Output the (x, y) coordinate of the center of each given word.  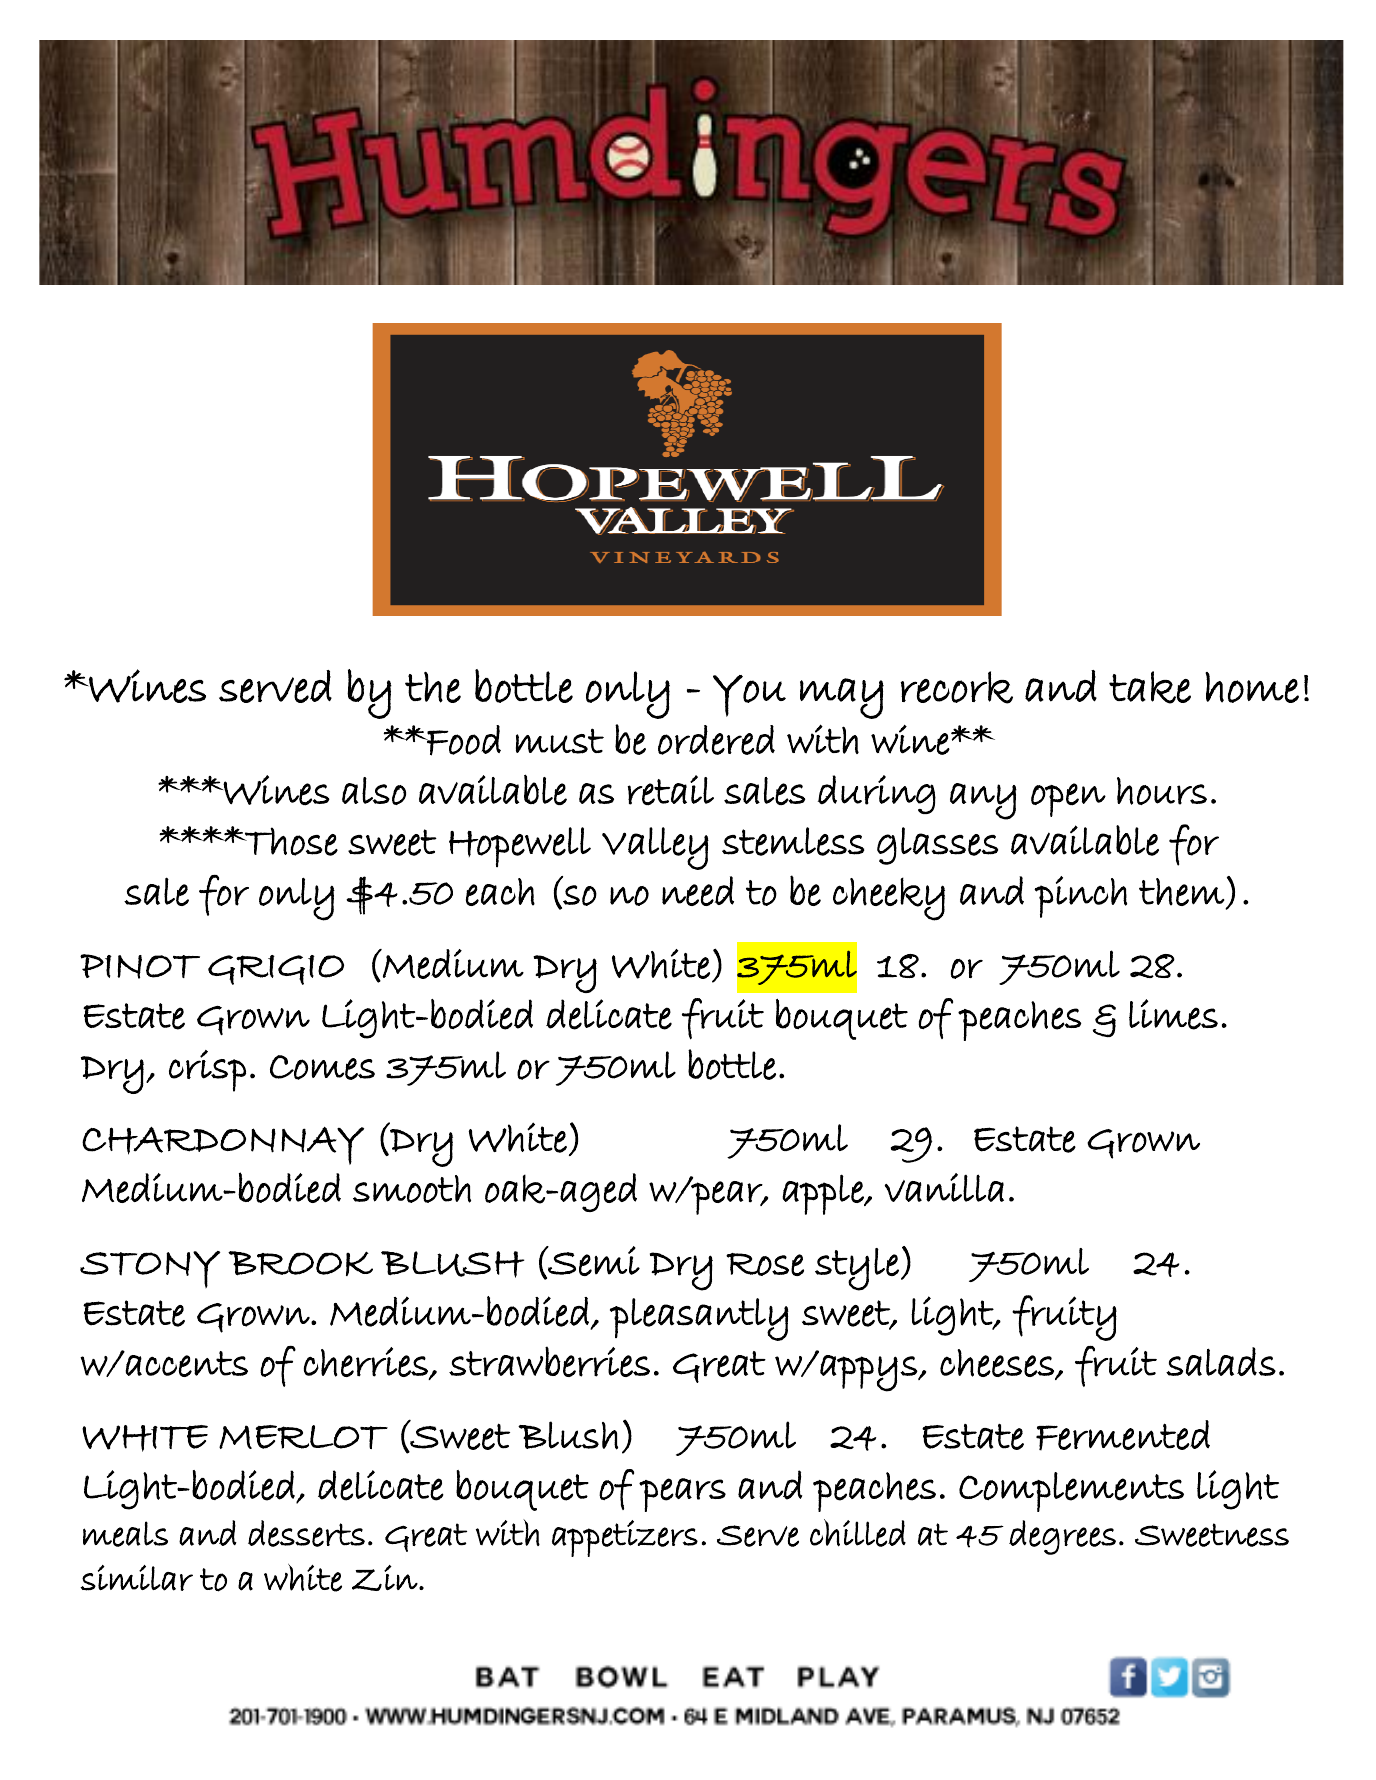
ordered (716, 740)
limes (1173, 1014)
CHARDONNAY (223, 1146)
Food (463, 740)
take (1150, 687)
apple (824, 1194)
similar (136, 1578)
